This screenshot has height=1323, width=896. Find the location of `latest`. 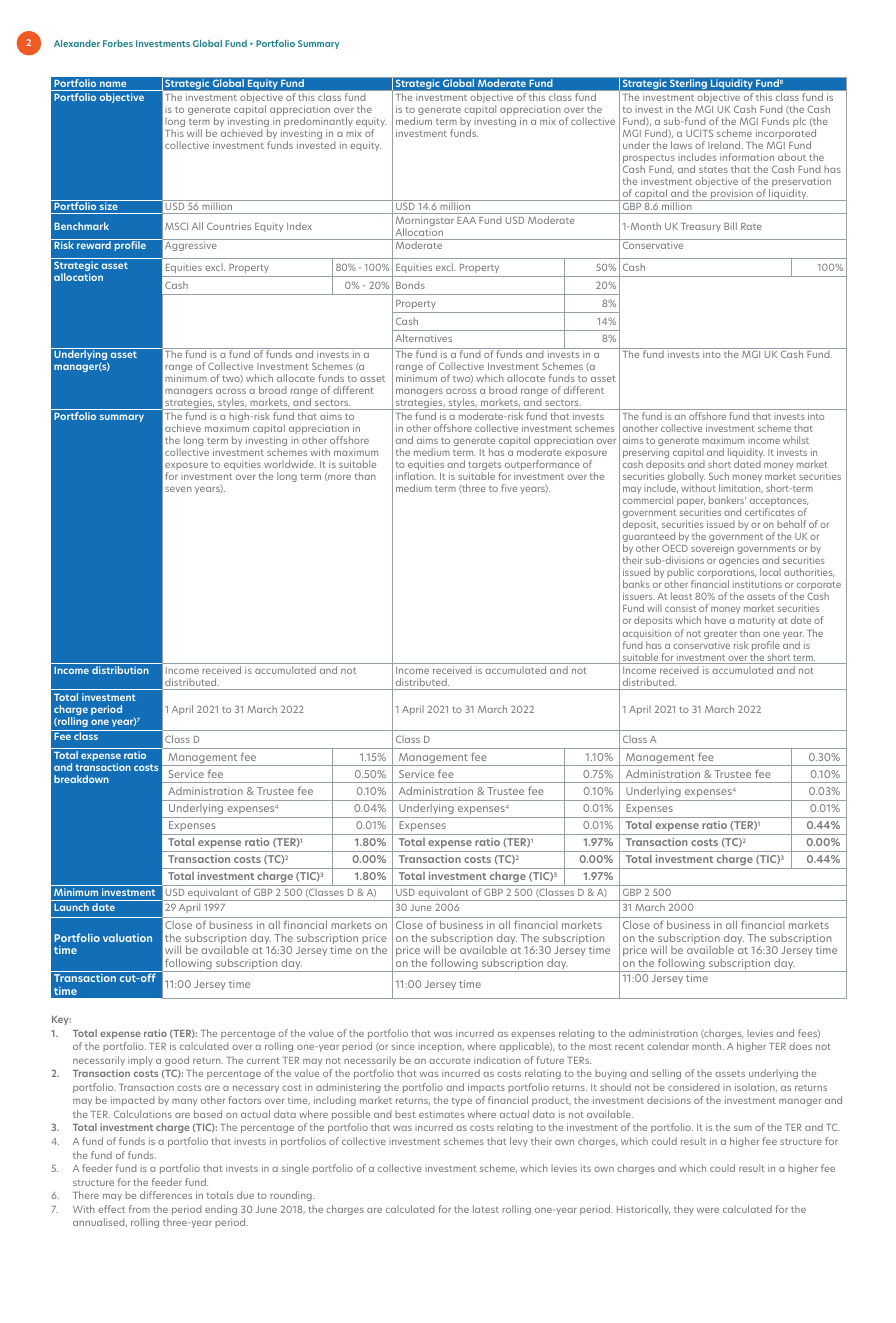

latest is located at coordinates (486, 1209).
